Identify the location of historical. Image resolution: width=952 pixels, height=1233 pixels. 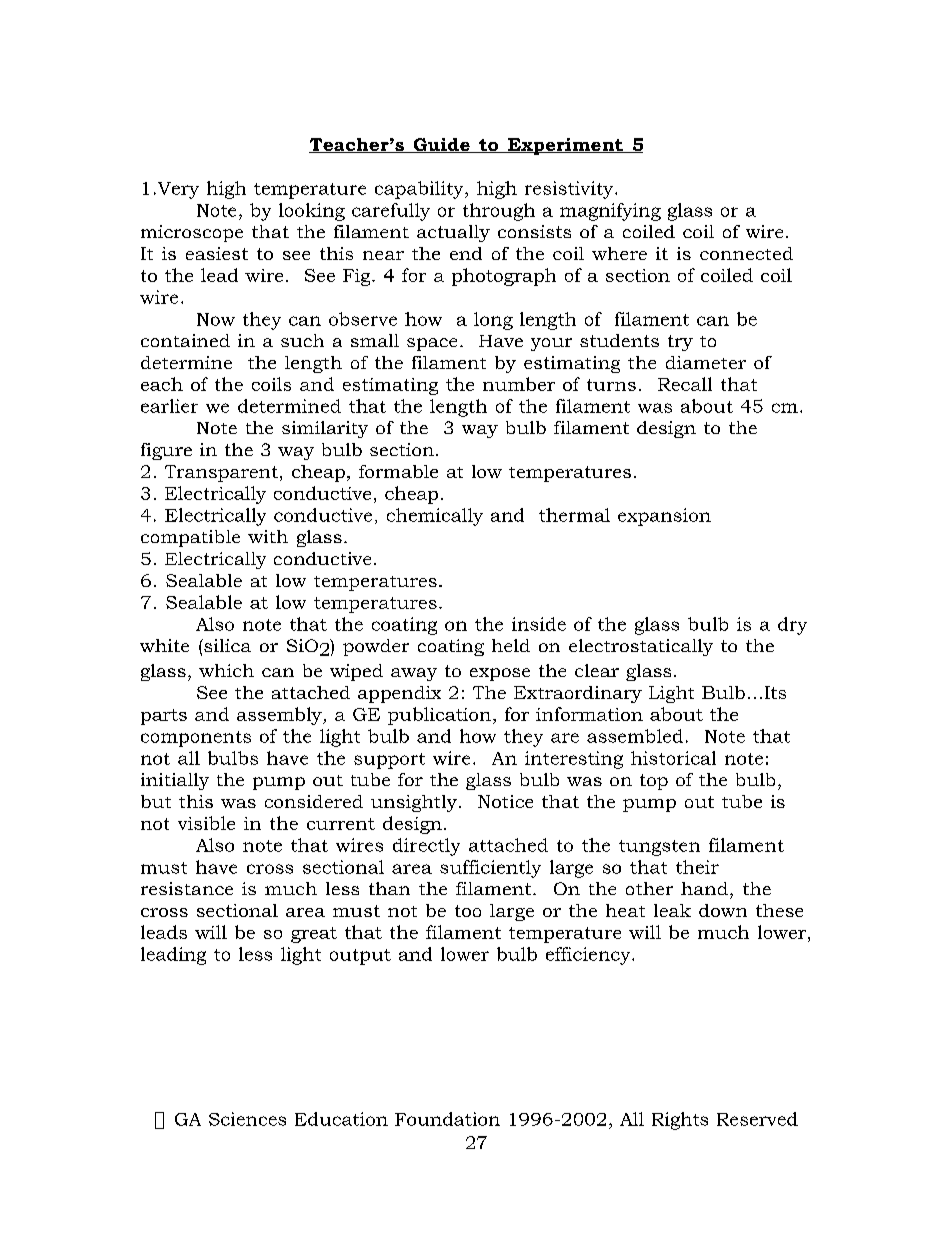
(673, 758).
